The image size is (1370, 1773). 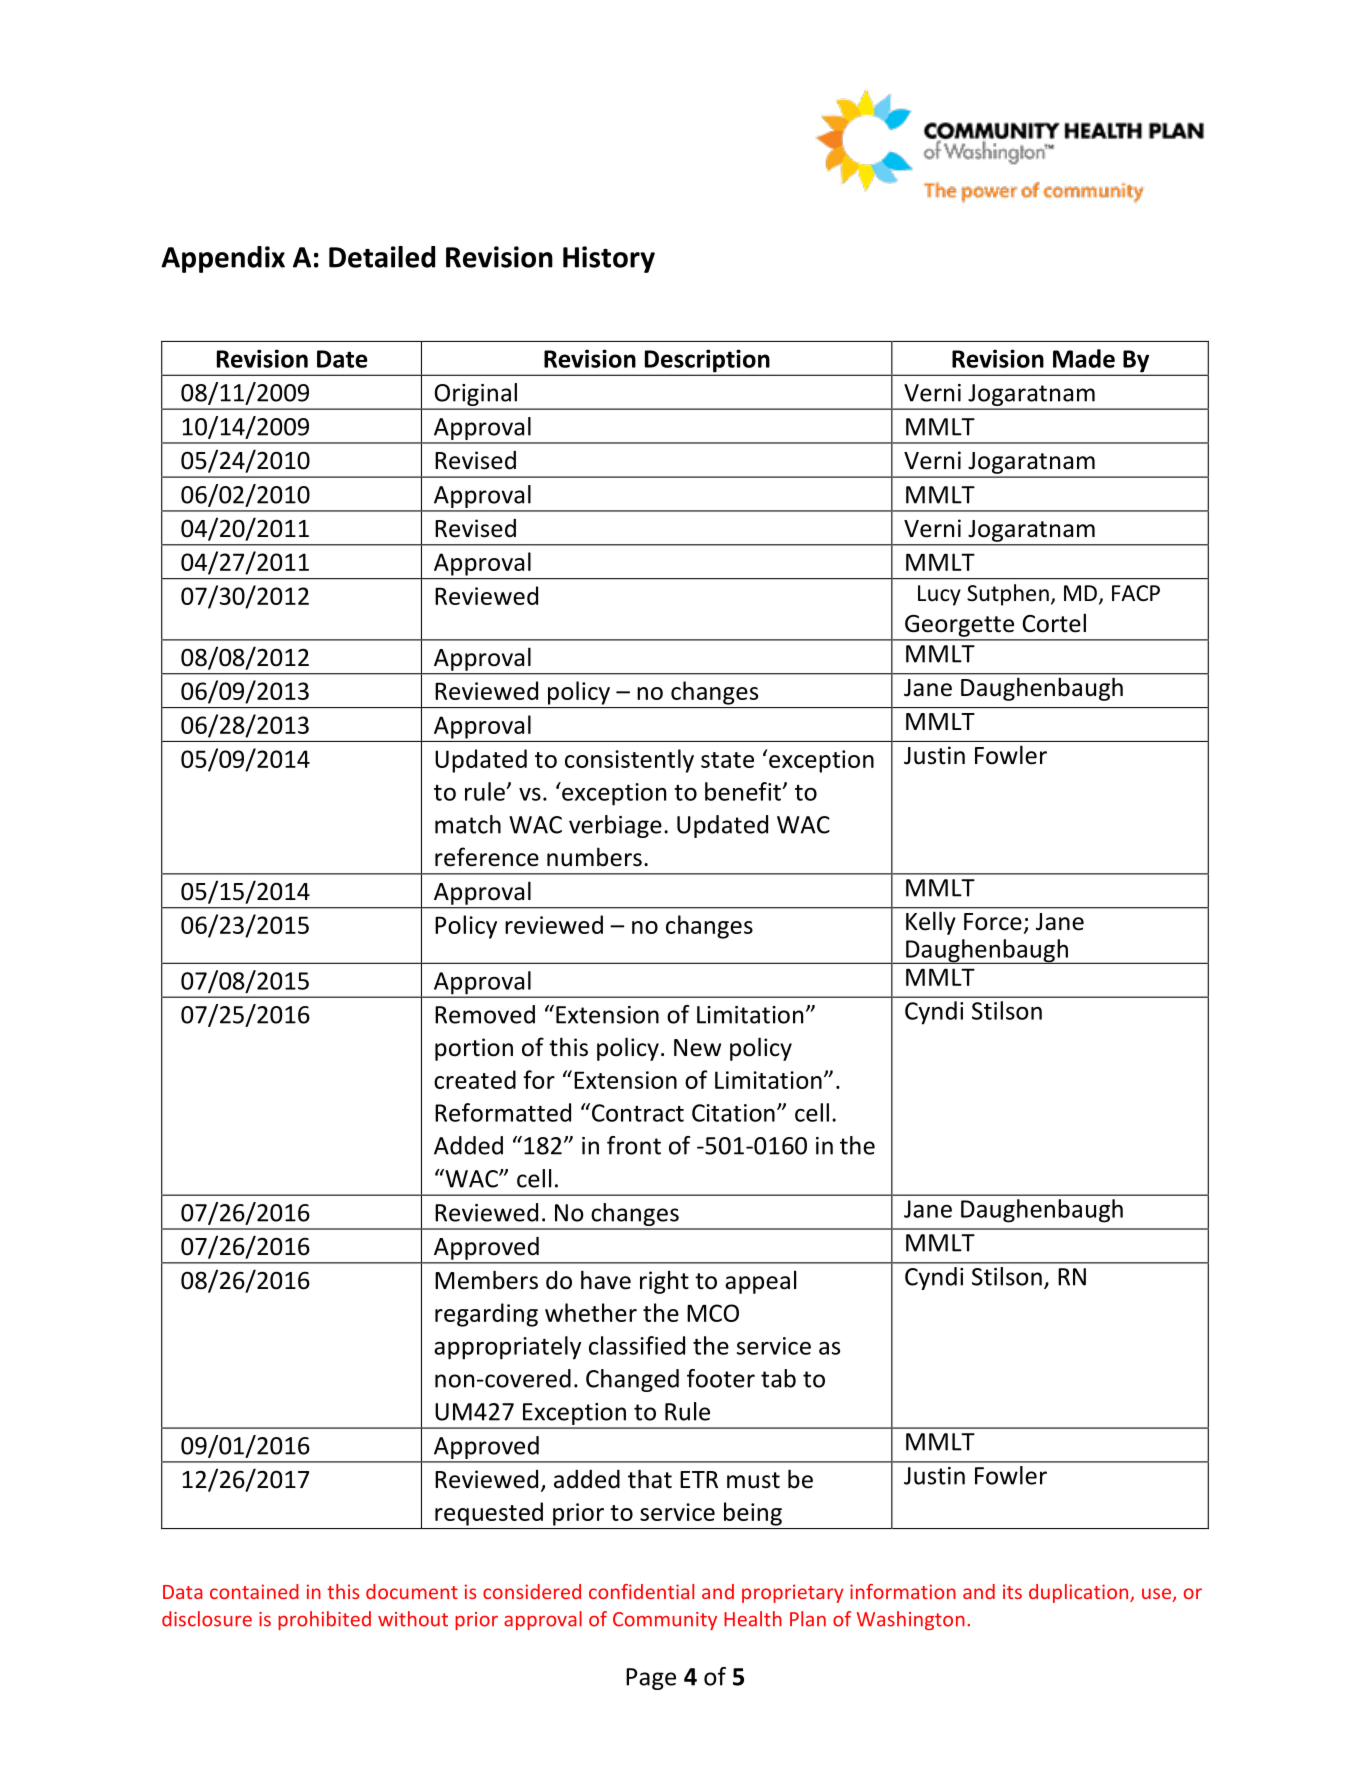 I want to click on Appendix, so click(x=223, y=259).
